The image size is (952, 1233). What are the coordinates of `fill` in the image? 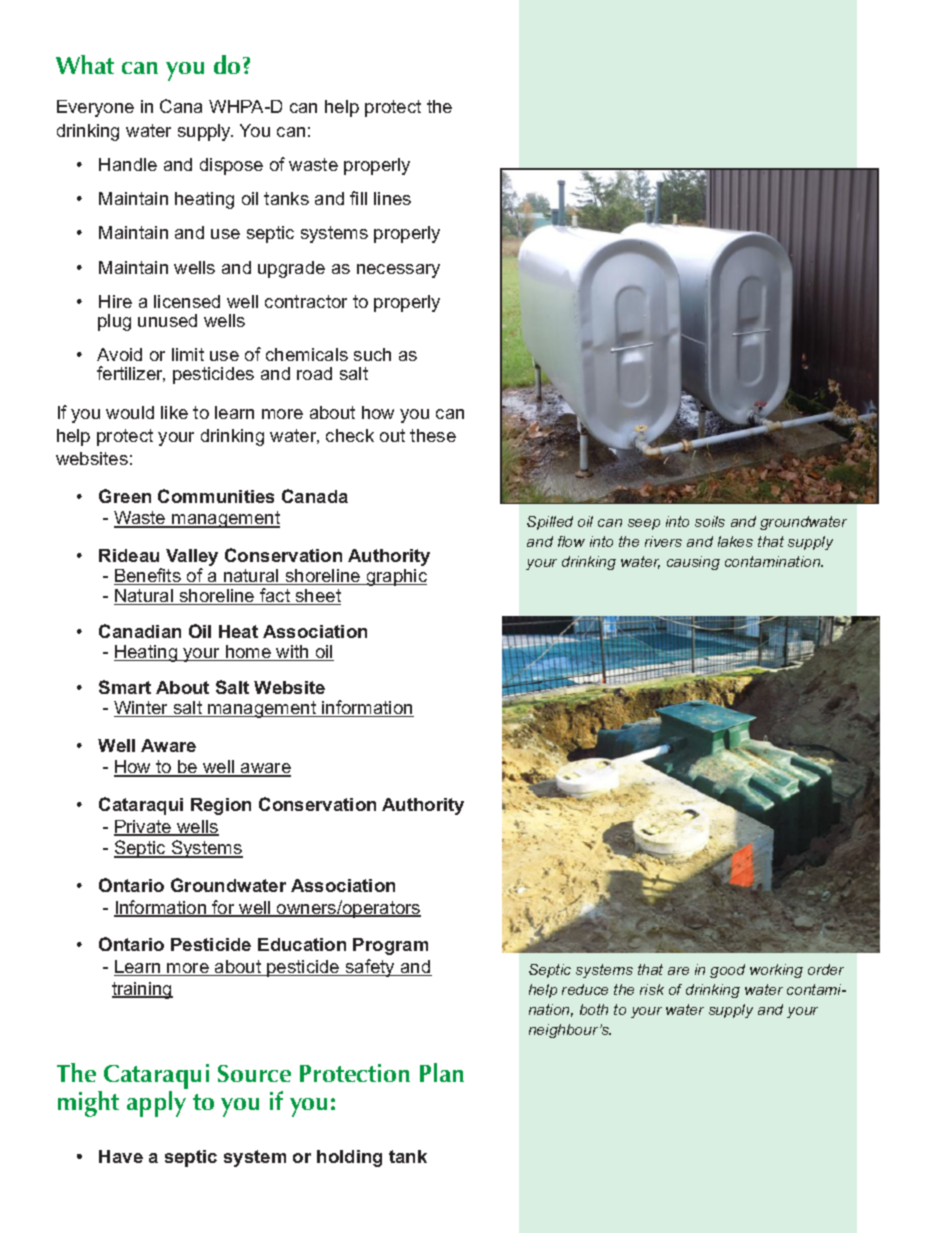 It's located at (358, 198).
